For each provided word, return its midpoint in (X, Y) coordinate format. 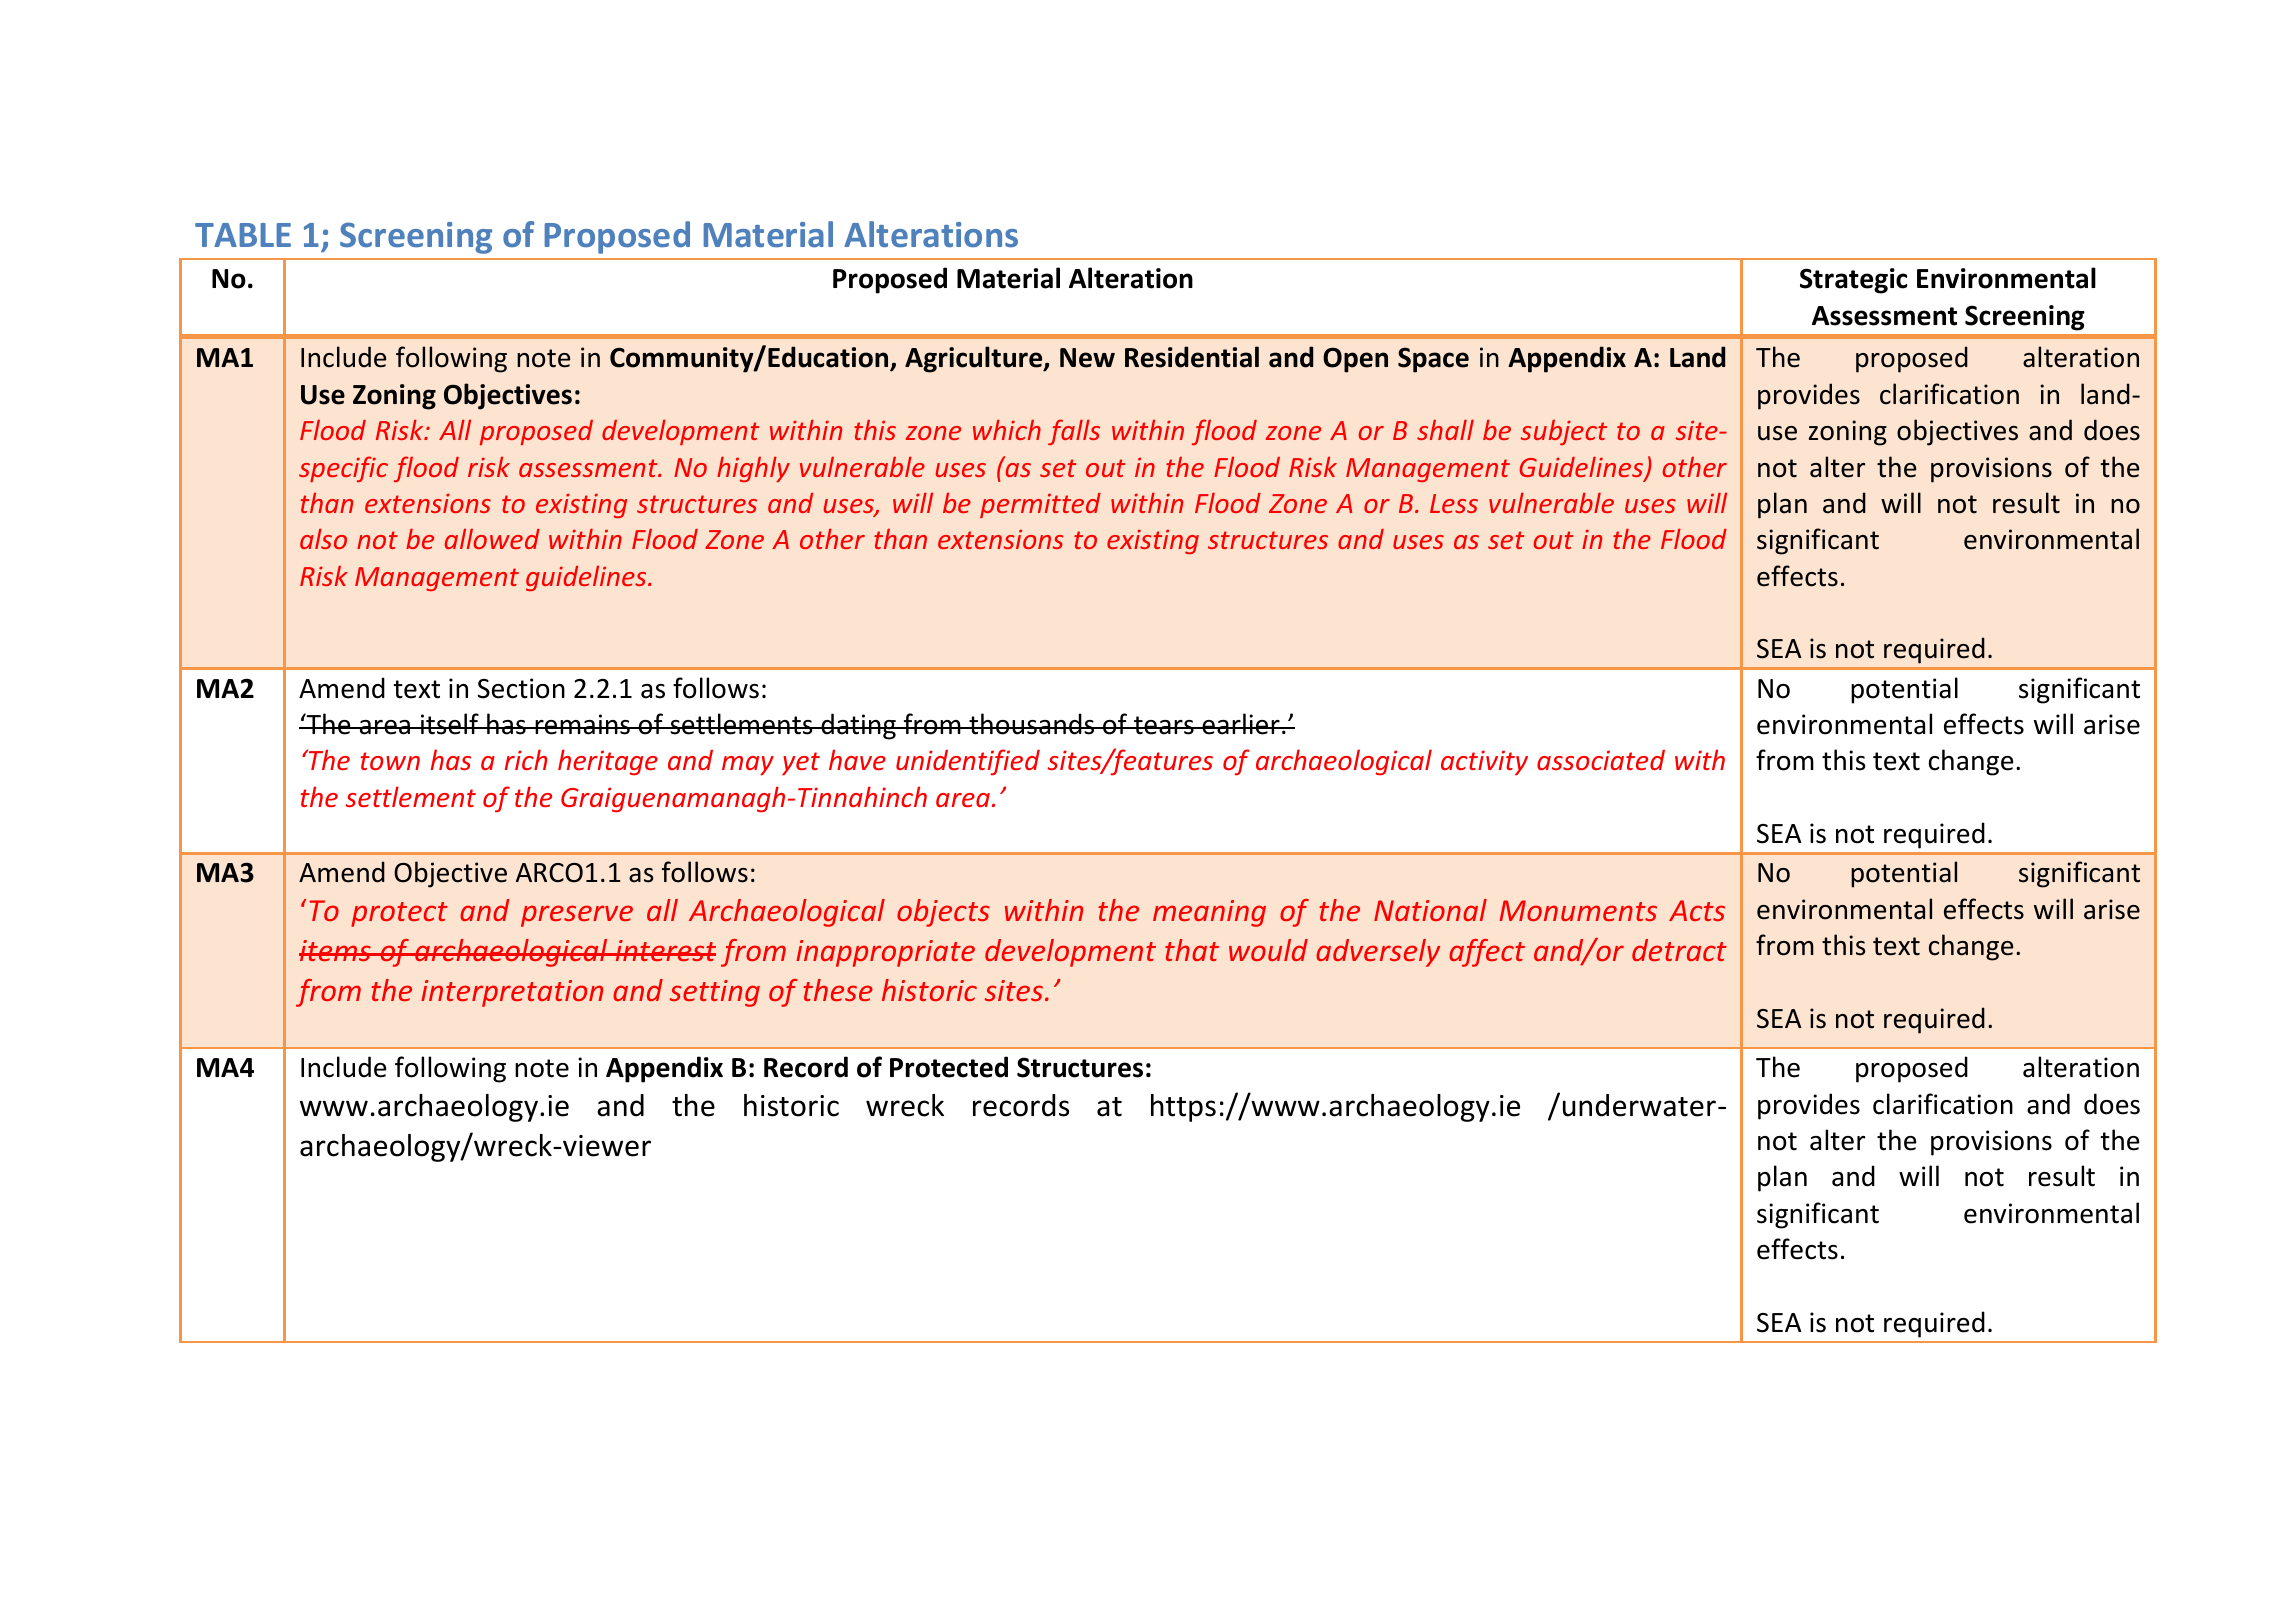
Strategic (1853, 281)
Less (1454, 503)
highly (753, 469)
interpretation (512, 993)
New (1087, 358)
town (390, 761)
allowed (492, 539)
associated (1601, 760)
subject (1563, 432)
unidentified (968, 762)
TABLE (243, 235)
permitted (1040, 505)
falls (1074, 432)
